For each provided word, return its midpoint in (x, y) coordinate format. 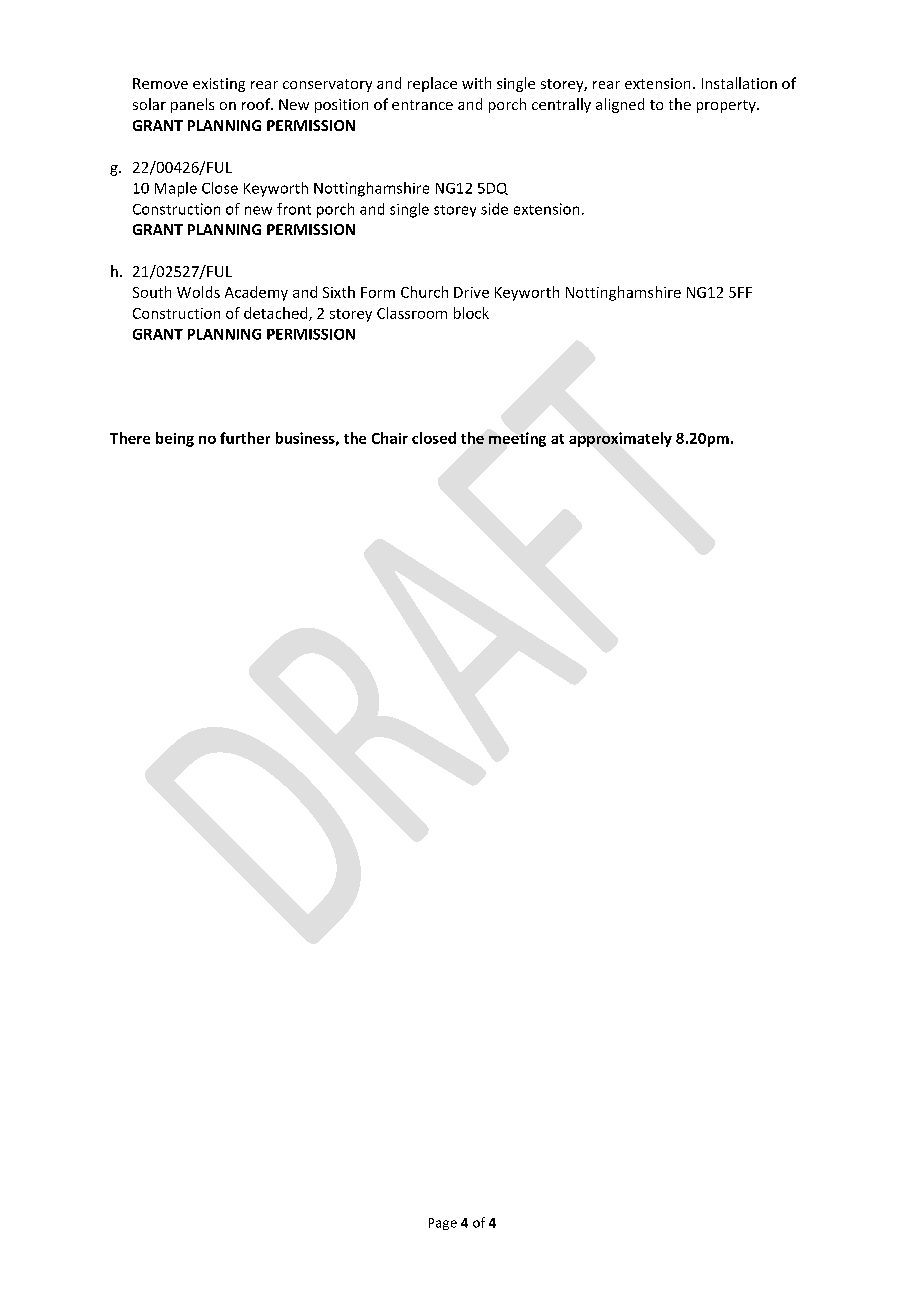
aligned (620, 105)
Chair (390, 438)
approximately (620, 439)
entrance (422, 105)
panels (192, 105)
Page (443, 1224)
